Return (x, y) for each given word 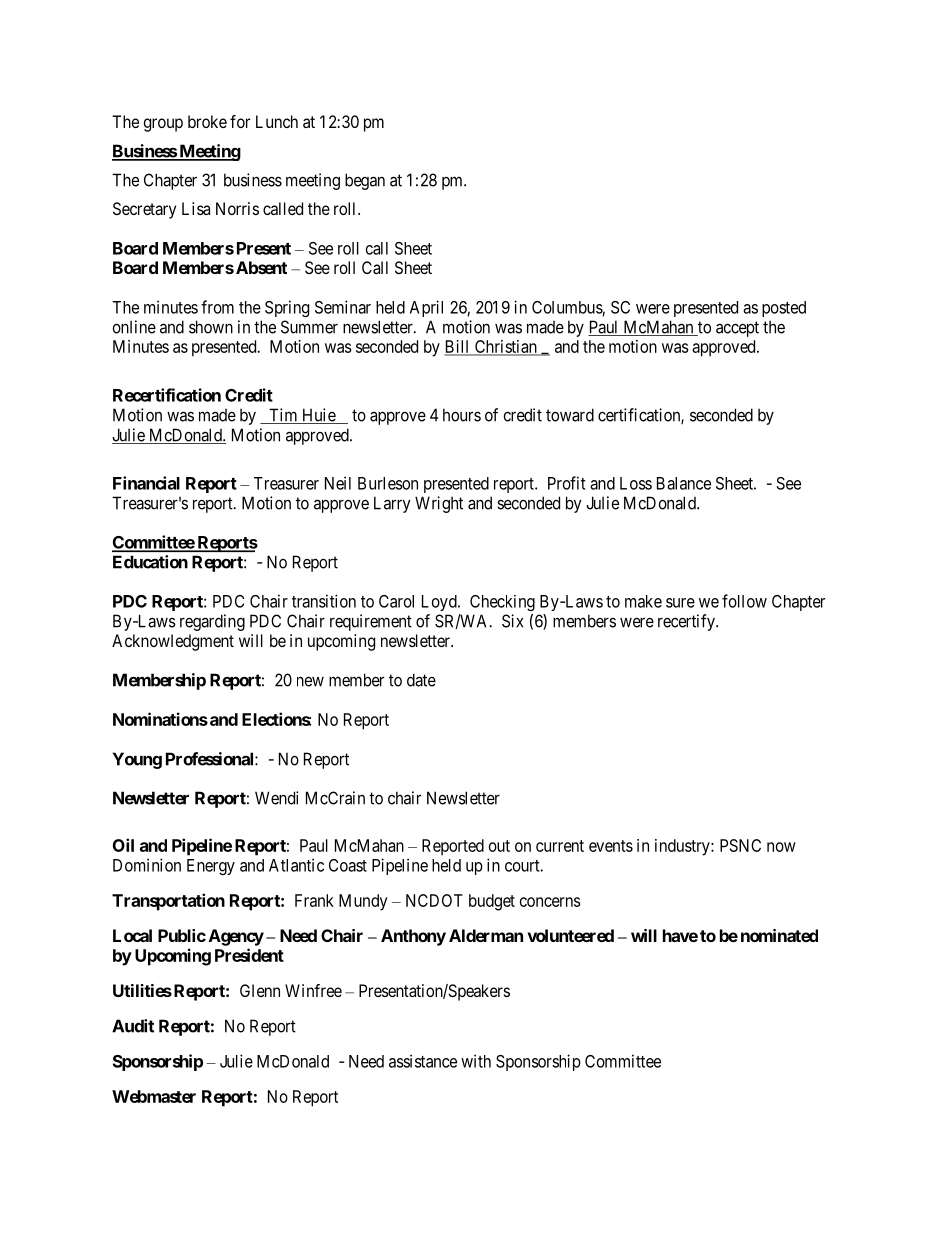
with (476, 1061)
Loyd (440, 603)
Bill (458, 347)
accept (737, 329)
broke (207, 121)
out (499, 846)
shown (211, 327)
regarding (212, 622)
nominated (779, 935)
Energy (211, 867)
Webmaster (154, 1096)
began (365, 181)
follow (744, 601)
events (611, 846)
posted (784, 309)
